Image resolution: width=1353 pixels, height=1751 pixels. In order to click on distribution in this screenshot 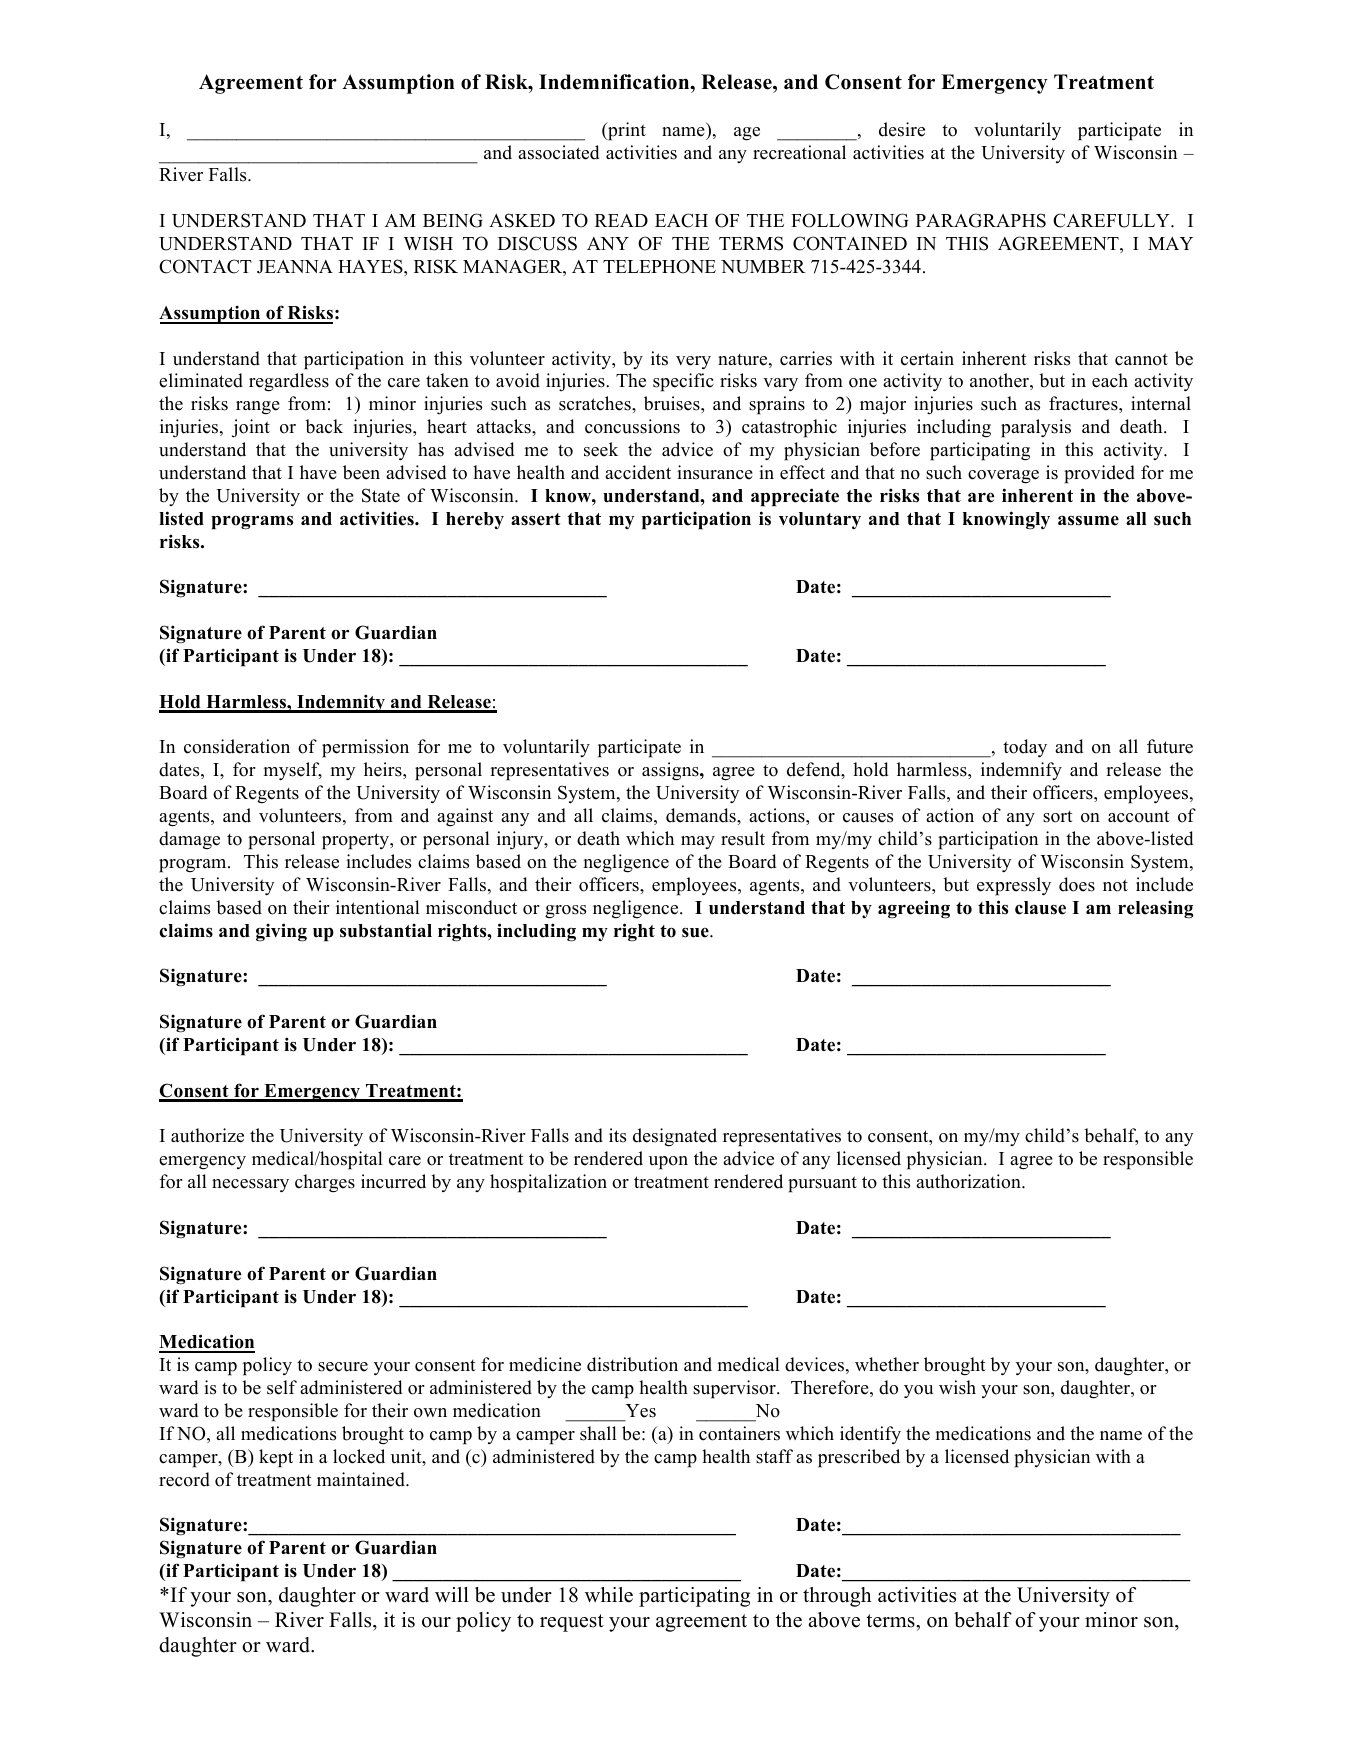, I will do `click(632, 1364)`.
